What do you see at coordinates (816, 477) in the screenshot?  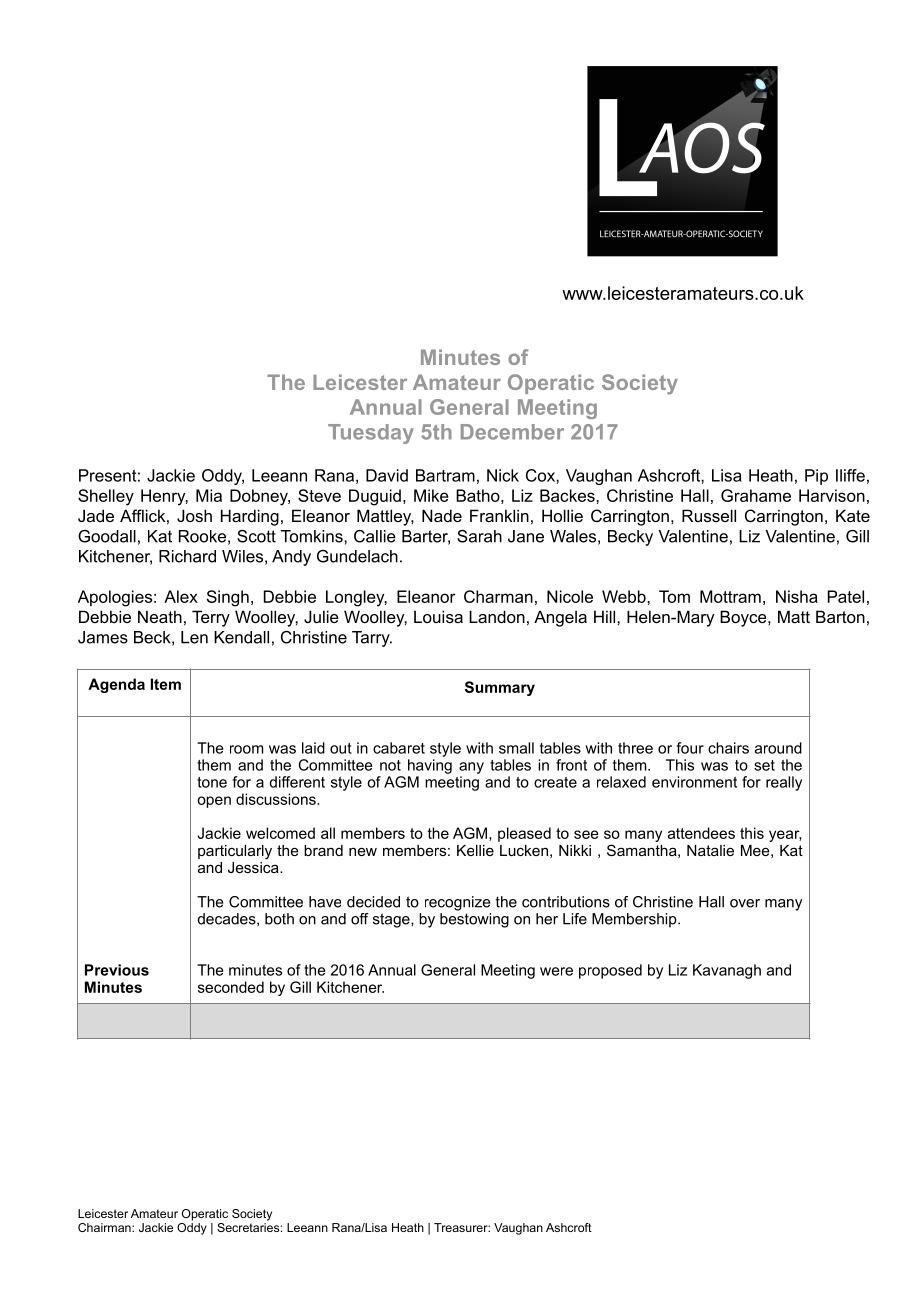 I see `Pip` at bounding box center [816, 477].
